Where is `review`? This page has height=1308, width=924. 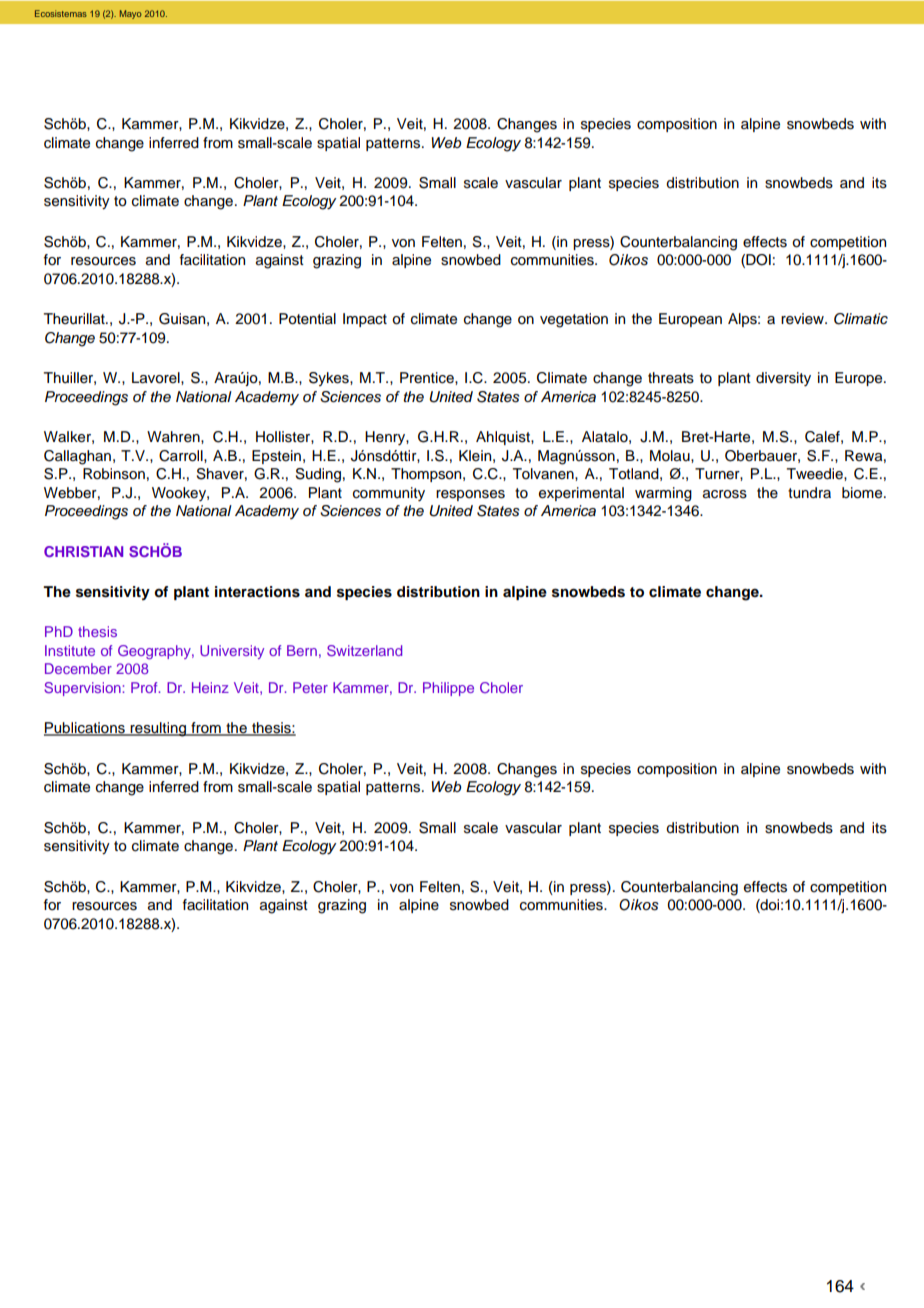
review is located at coordinates (803, 319).
